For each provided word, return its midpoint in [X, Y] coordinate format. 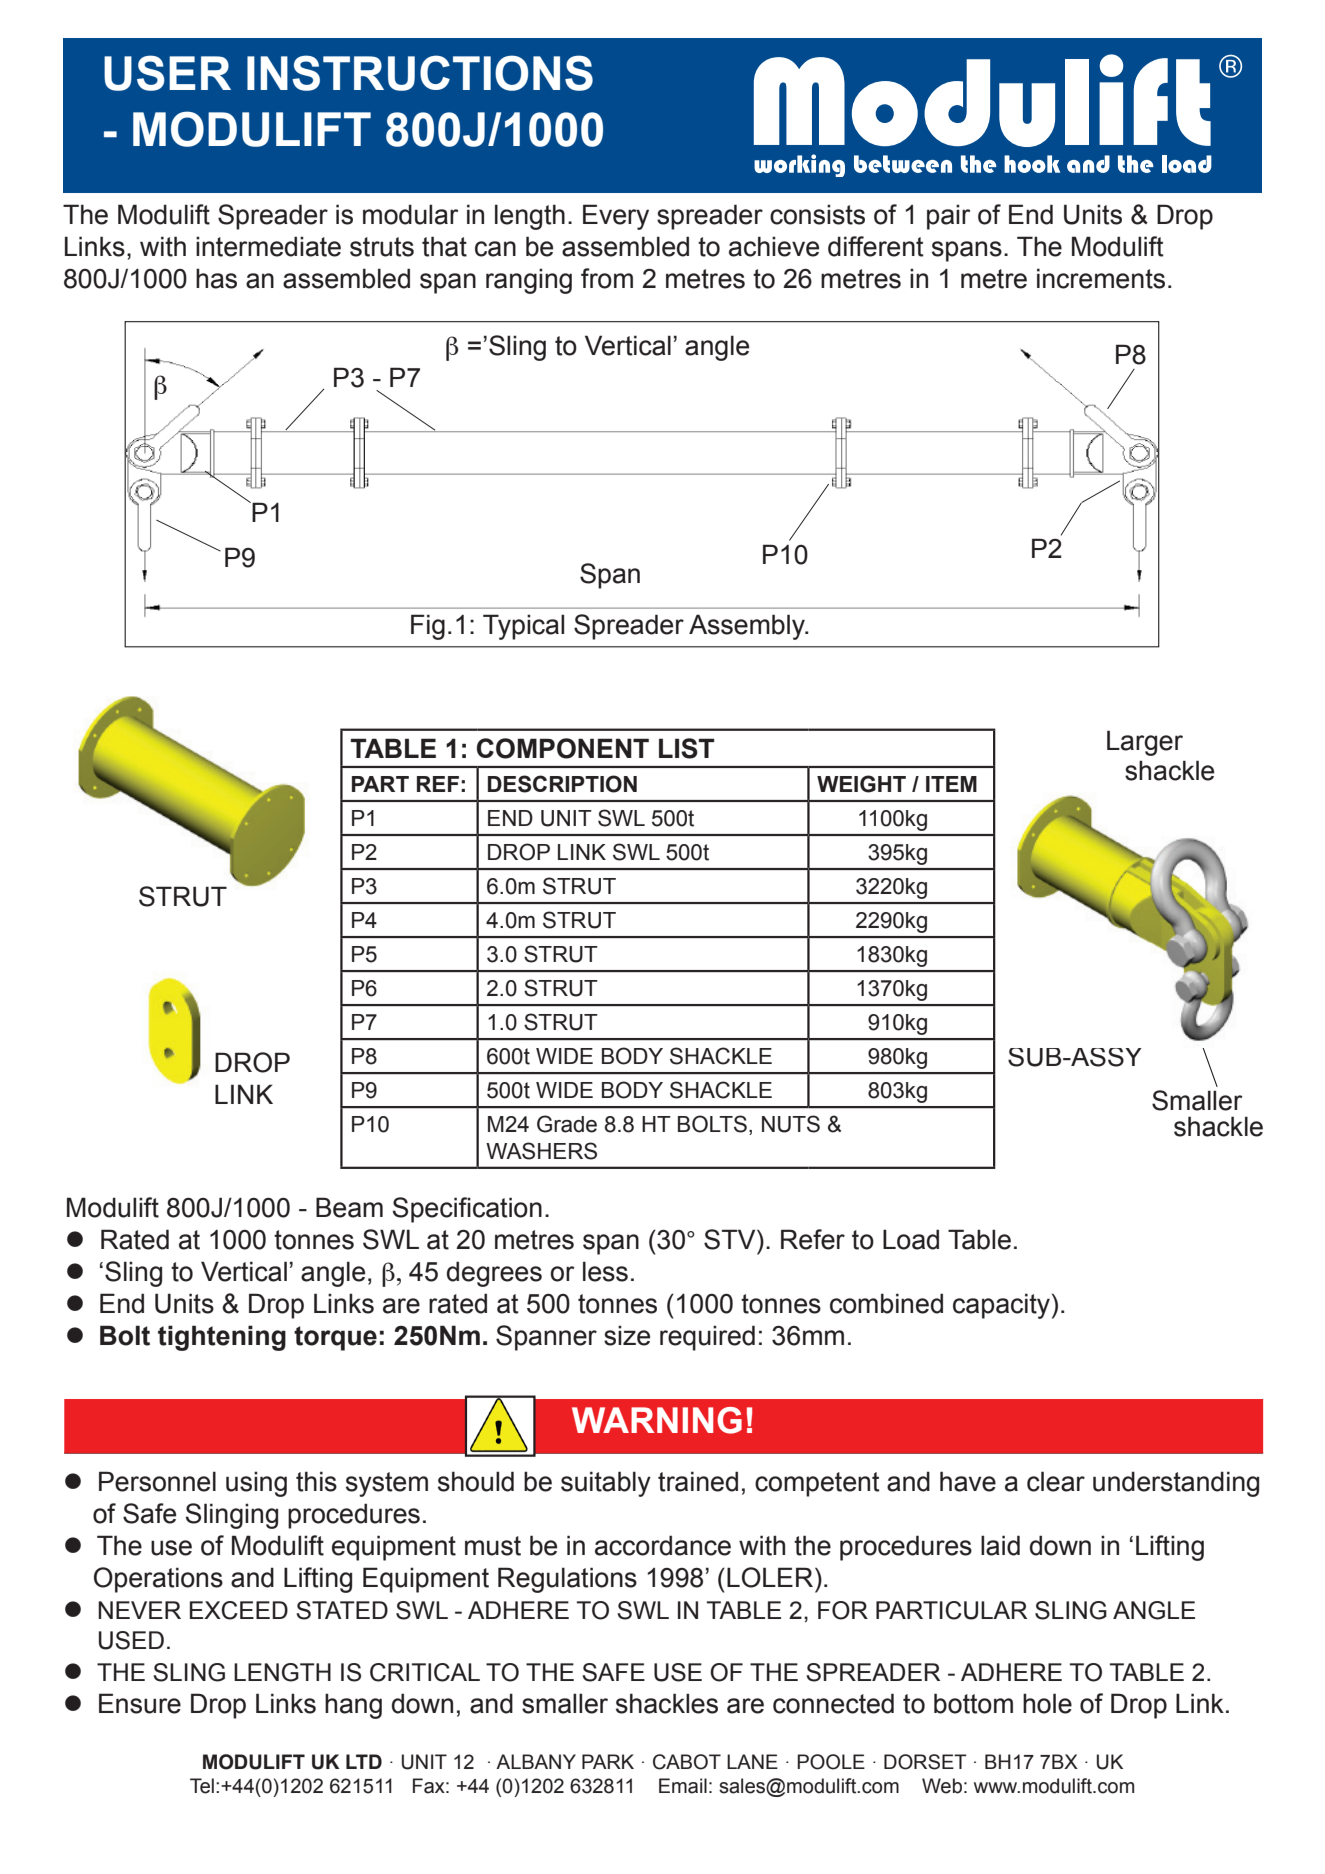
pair [949, 217]
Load [911, 1239]
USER [167, 73]
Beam [349, 1207]
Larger [1145, 743]
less [605, 1271]
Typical [523, 627]
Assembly [748, 627]
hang [353, 1706]
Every [616, 217]
